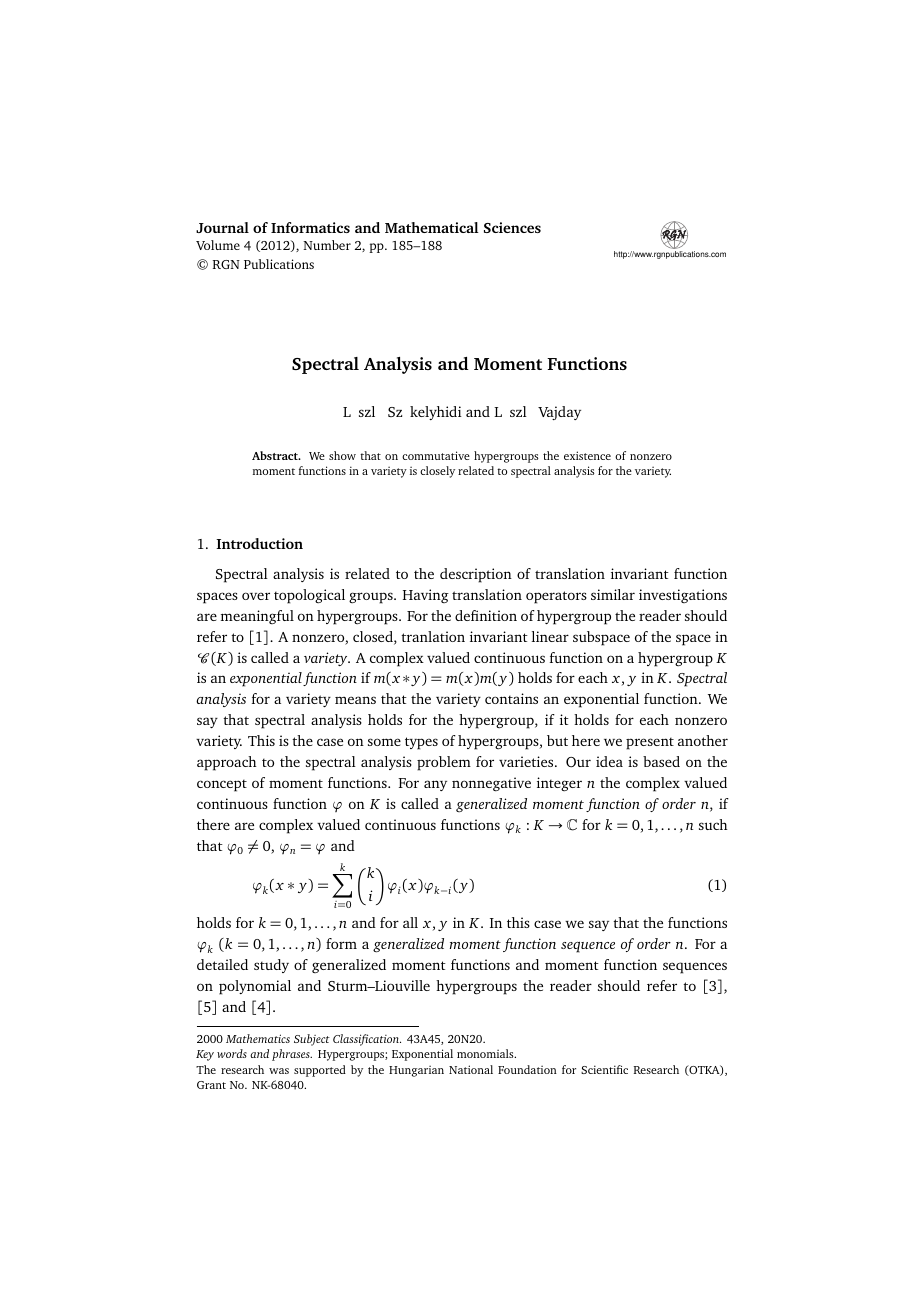 This screenshot has width=924, height=1308. Describe the element at coordinates (279, 1071) in the screenshot. I see `was` at that location.
